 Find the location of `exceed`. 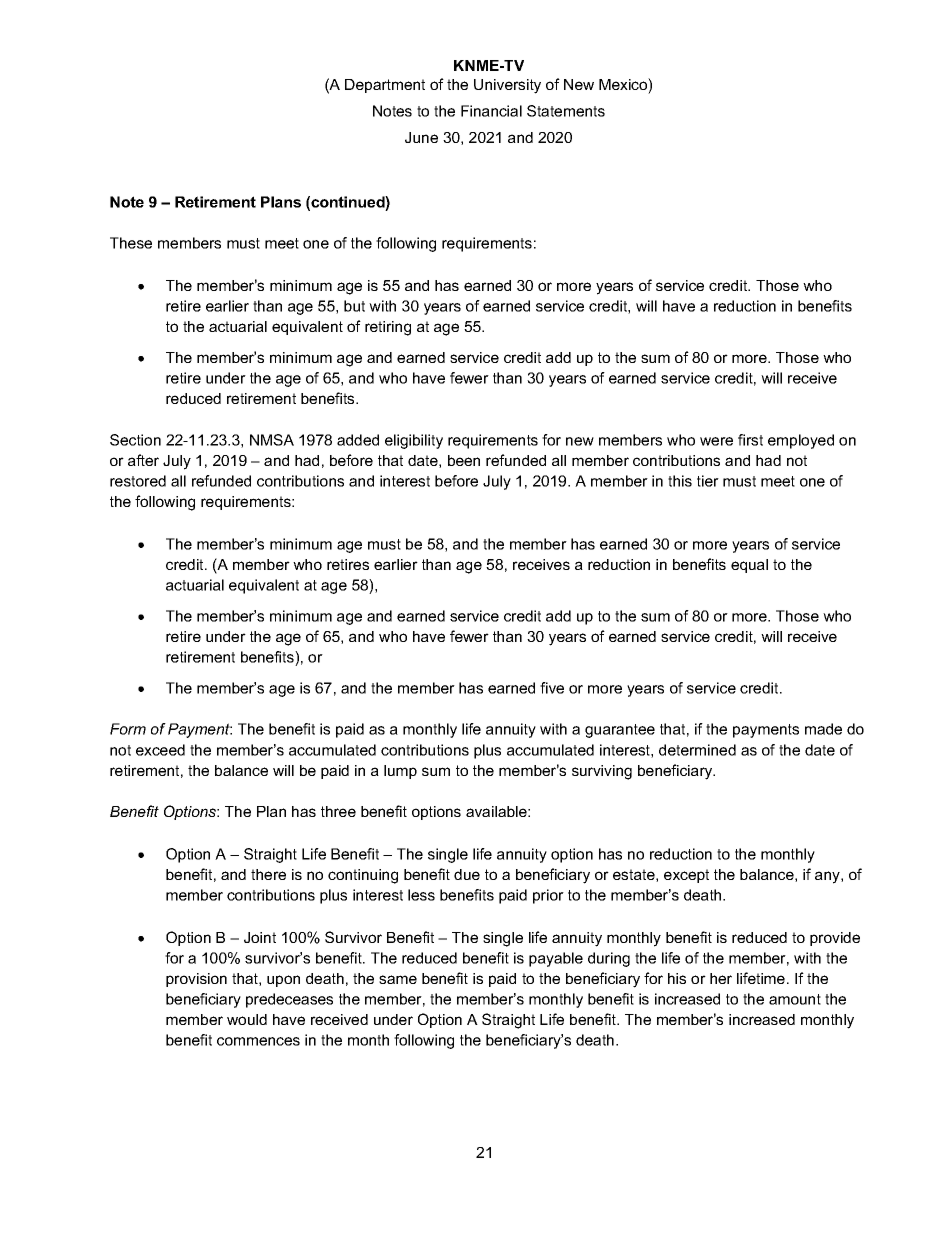

exceed is located at coordinates (160, 750).
